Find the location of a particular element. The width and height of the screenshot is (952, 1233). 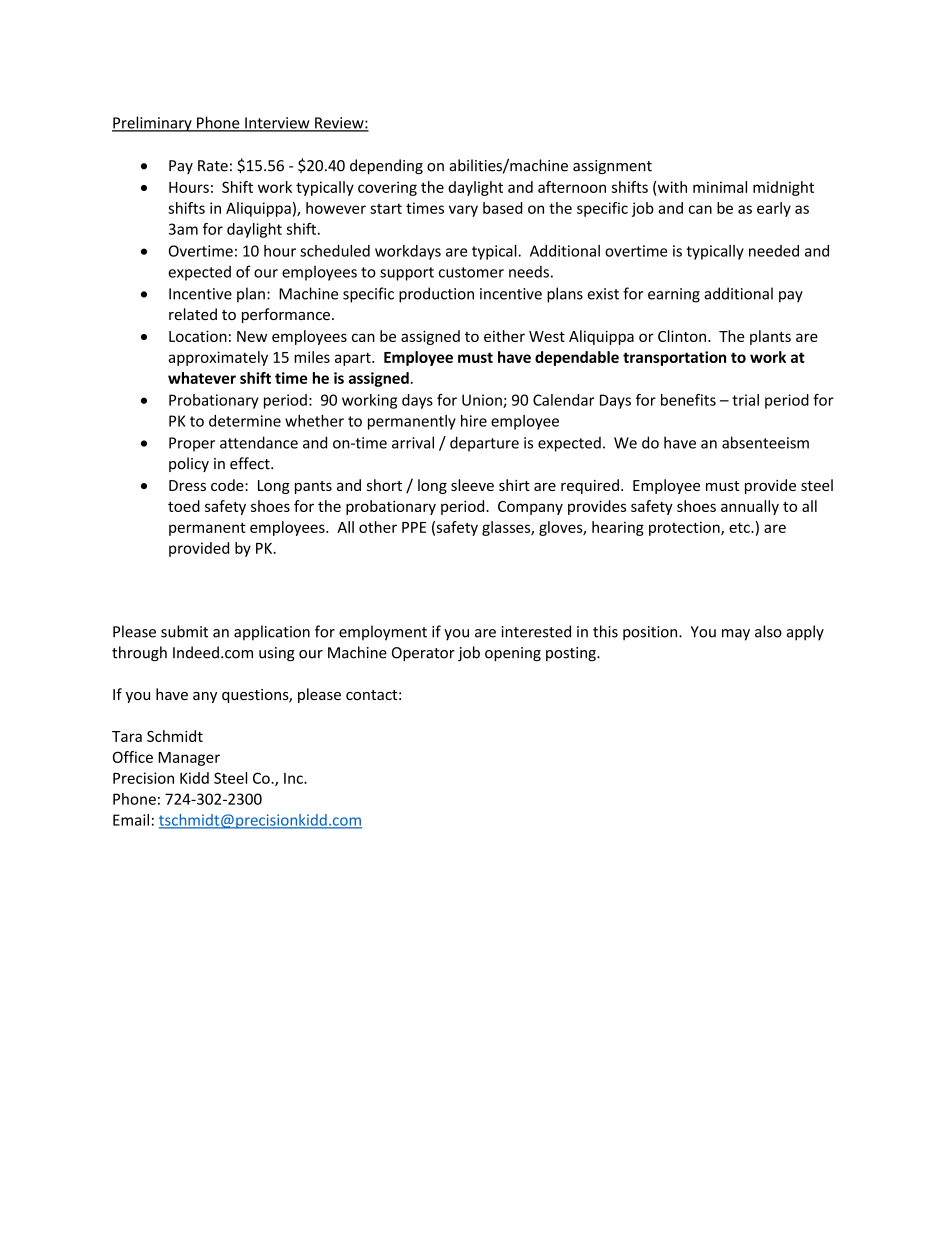

Manager is located at coordinates (189, 759).
